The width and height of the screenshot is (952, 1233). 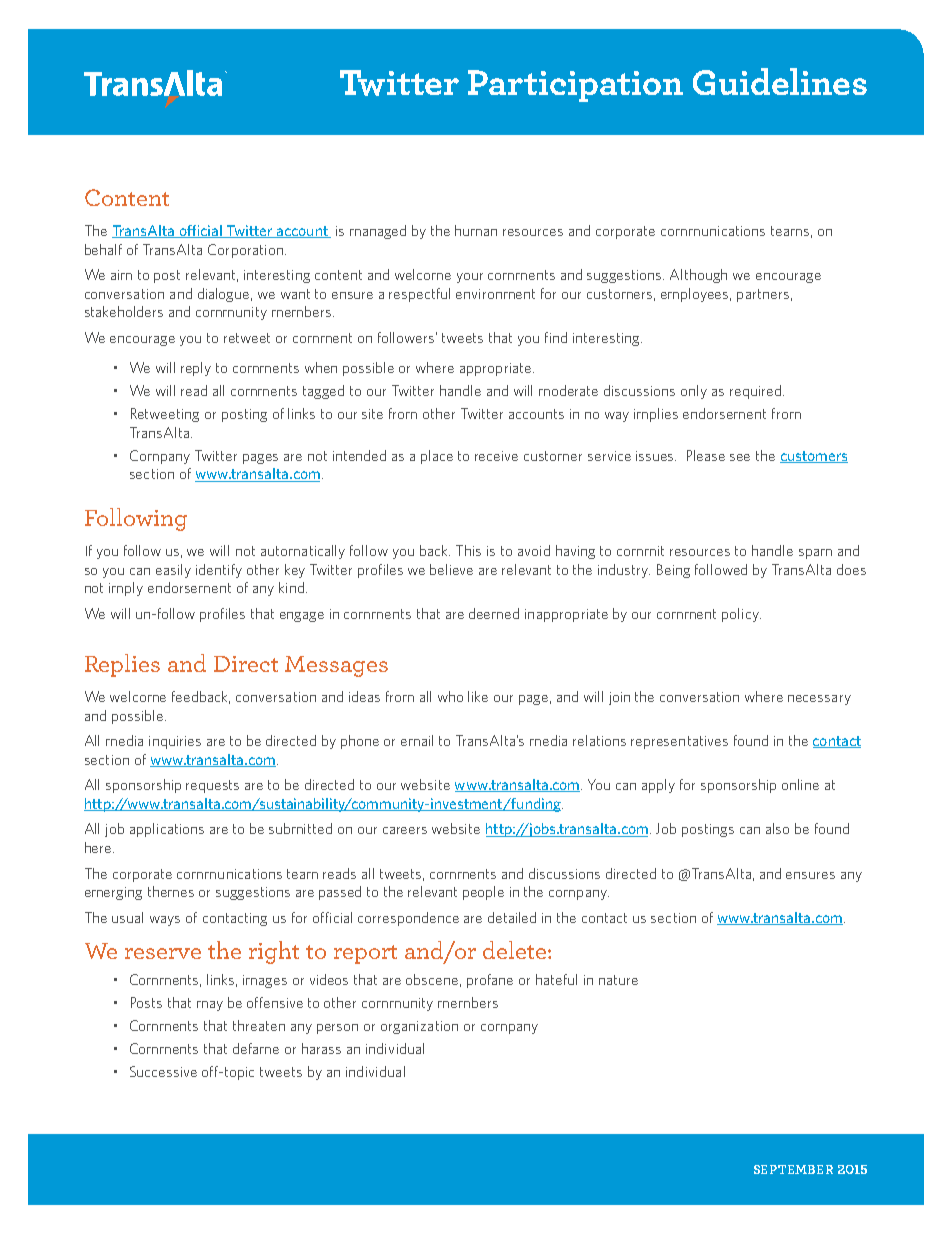 What do you see at coordinates (163, 1071) in the screenshot?
I see `Successive` at bounding box center [163, 1071].
